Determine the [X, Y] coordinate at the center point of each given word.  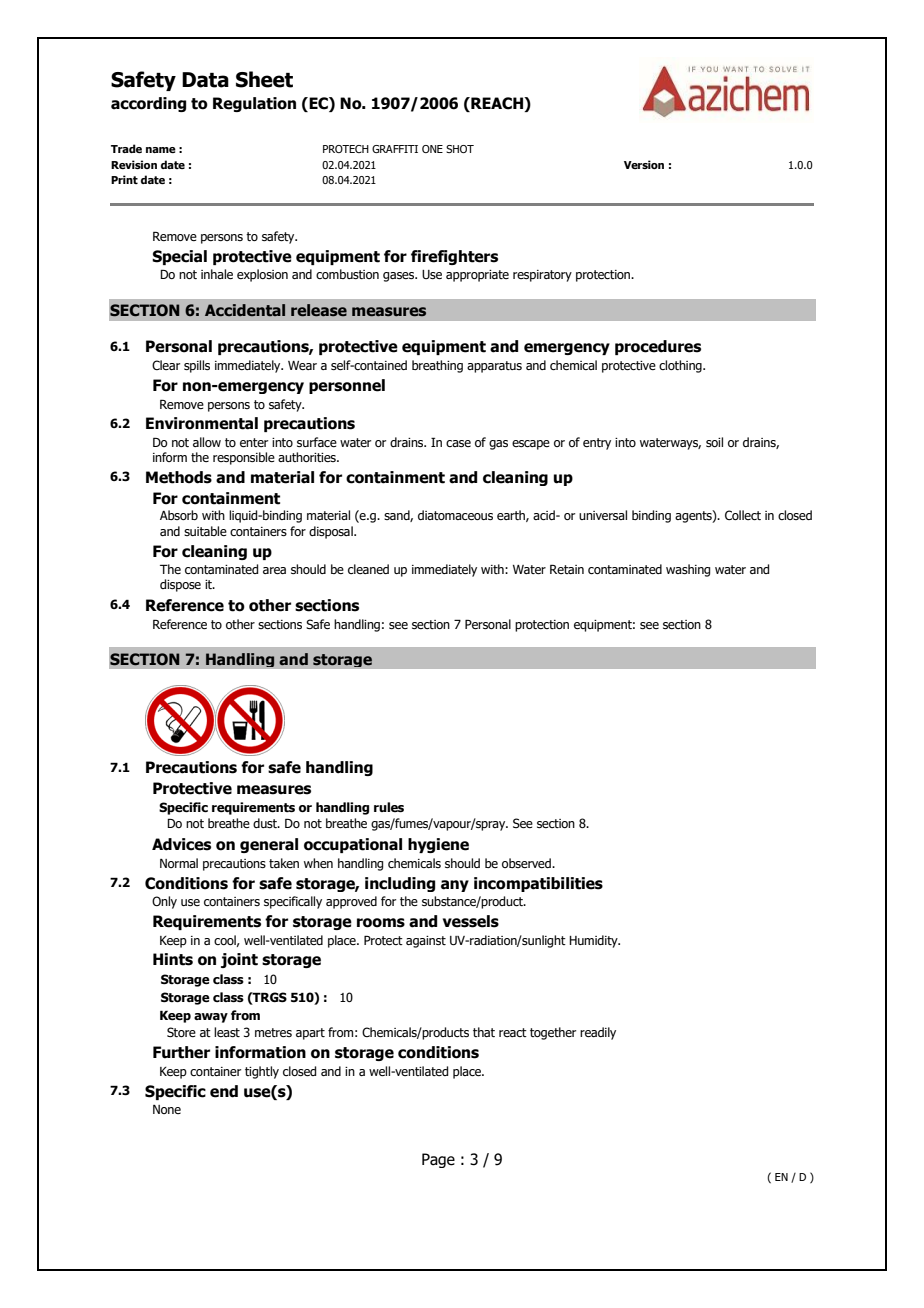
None [167, 1109]
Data [205, 80]
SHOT [460, 149]
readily [598, 1033]
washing [688, 570]
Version [644, 164]
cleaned [368, 569]
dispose [180, 585]
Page [438, 1160]
